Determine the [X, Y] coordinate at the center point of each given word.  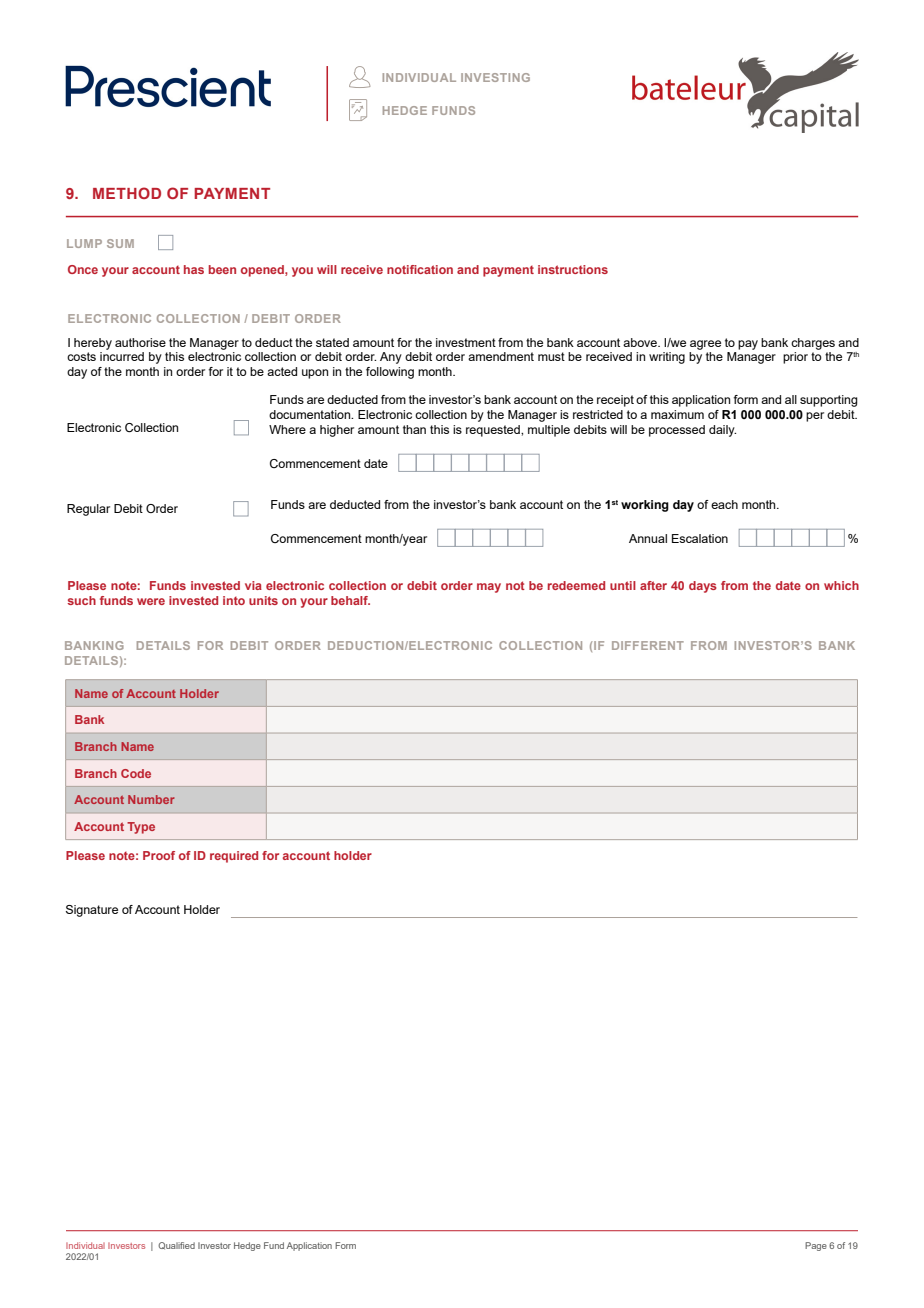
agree [705, 345]
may [489, 588]
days [703, 587]
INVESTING [495, 77]
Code [136, 773]
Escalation [700, 538]
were [151, 601]
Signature [92, 911]
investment [466, 342]
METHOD [127, 193]
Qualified [176, 1246]
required [234, 857]
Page [816, 1246]
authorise [140, 342]
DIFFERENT [648, 645]
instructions [573, 269]
